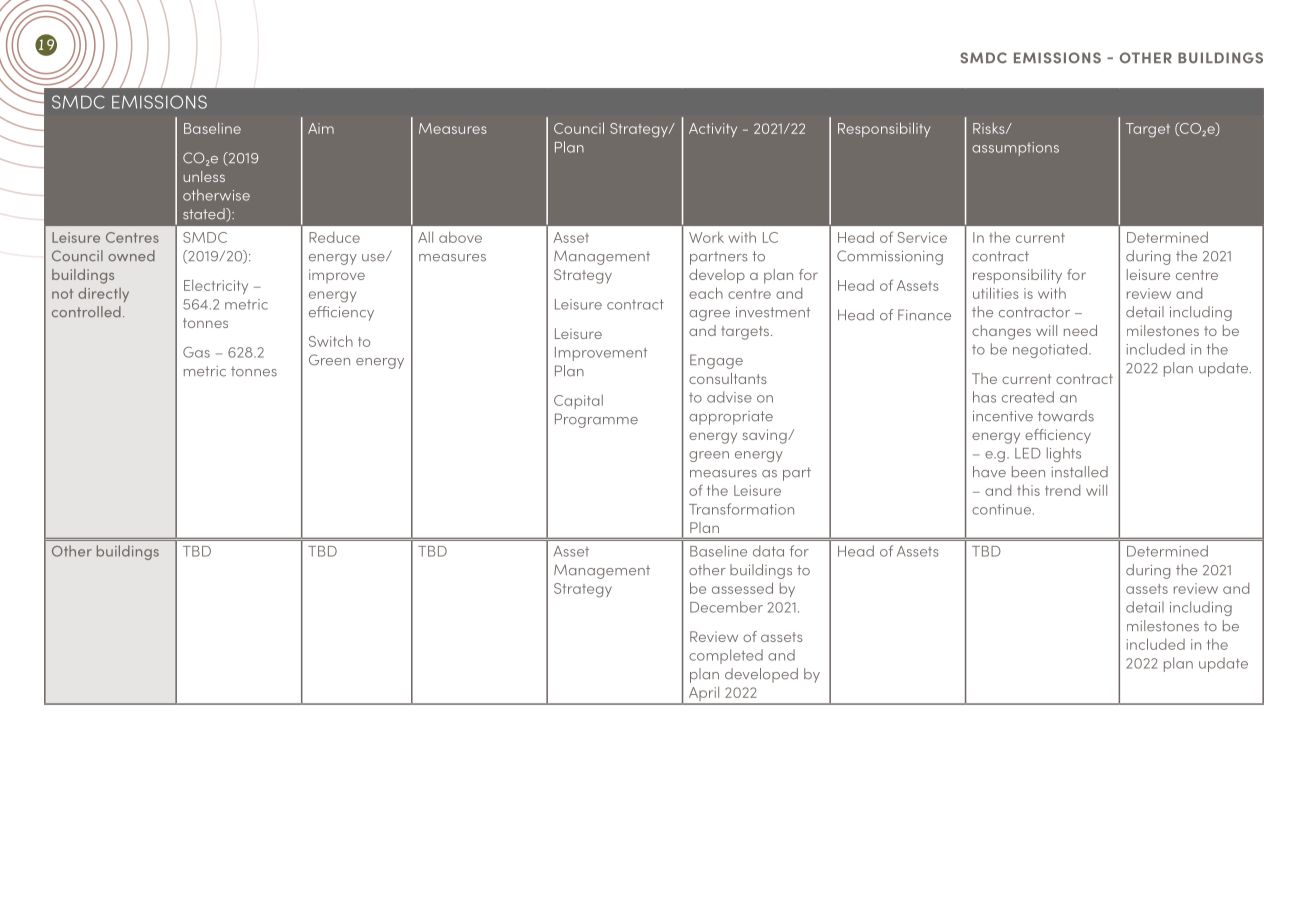 This screenshot has height=924, width=1308. What do you see at coordinates (984, 397) in the screenshot?
I see `has` at bounding box center [984, 397].
